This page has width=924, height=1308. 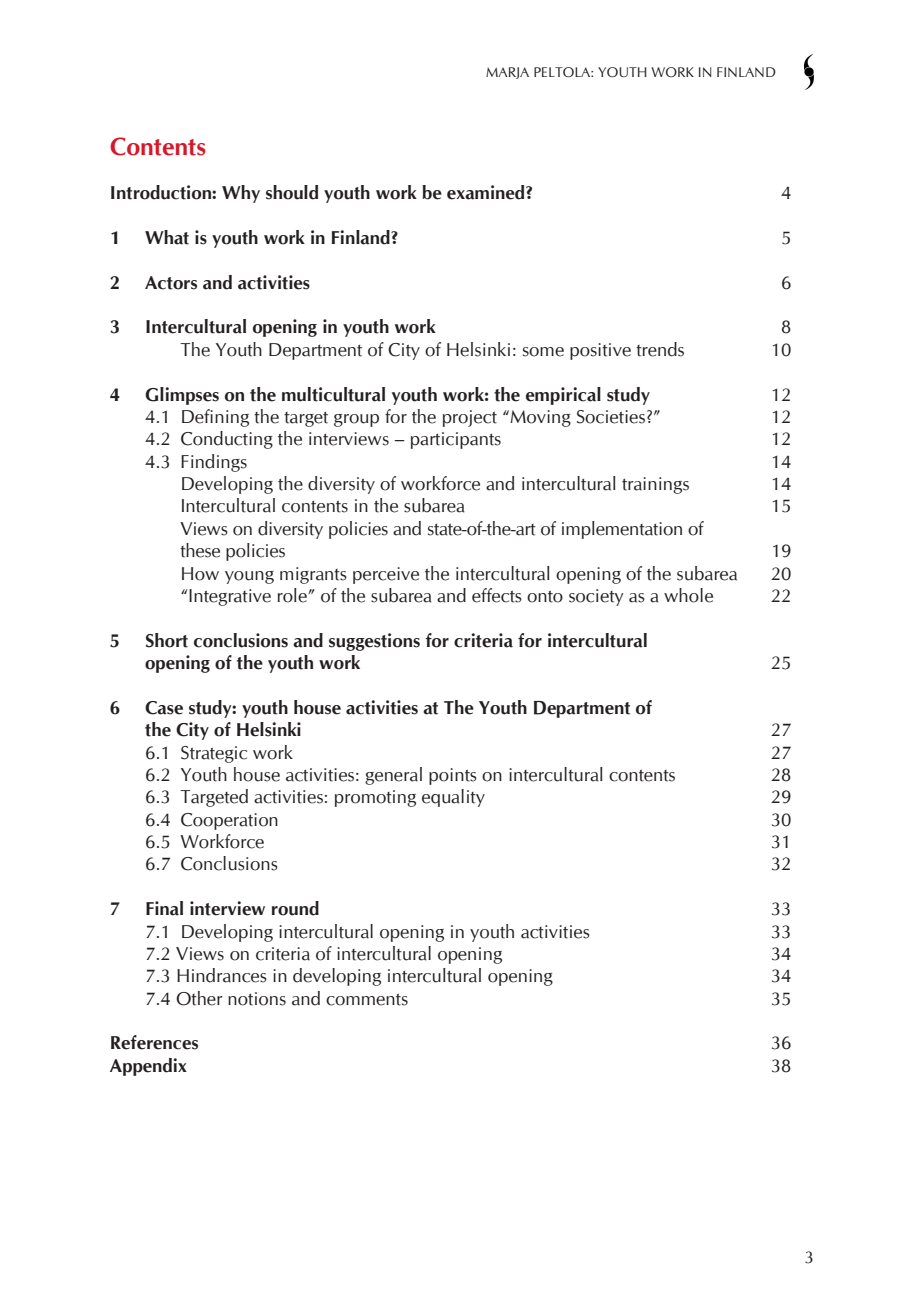 What do you see at coordinates (660, 349) in the page?
I see `trends` at bounding box center [660, 349].
